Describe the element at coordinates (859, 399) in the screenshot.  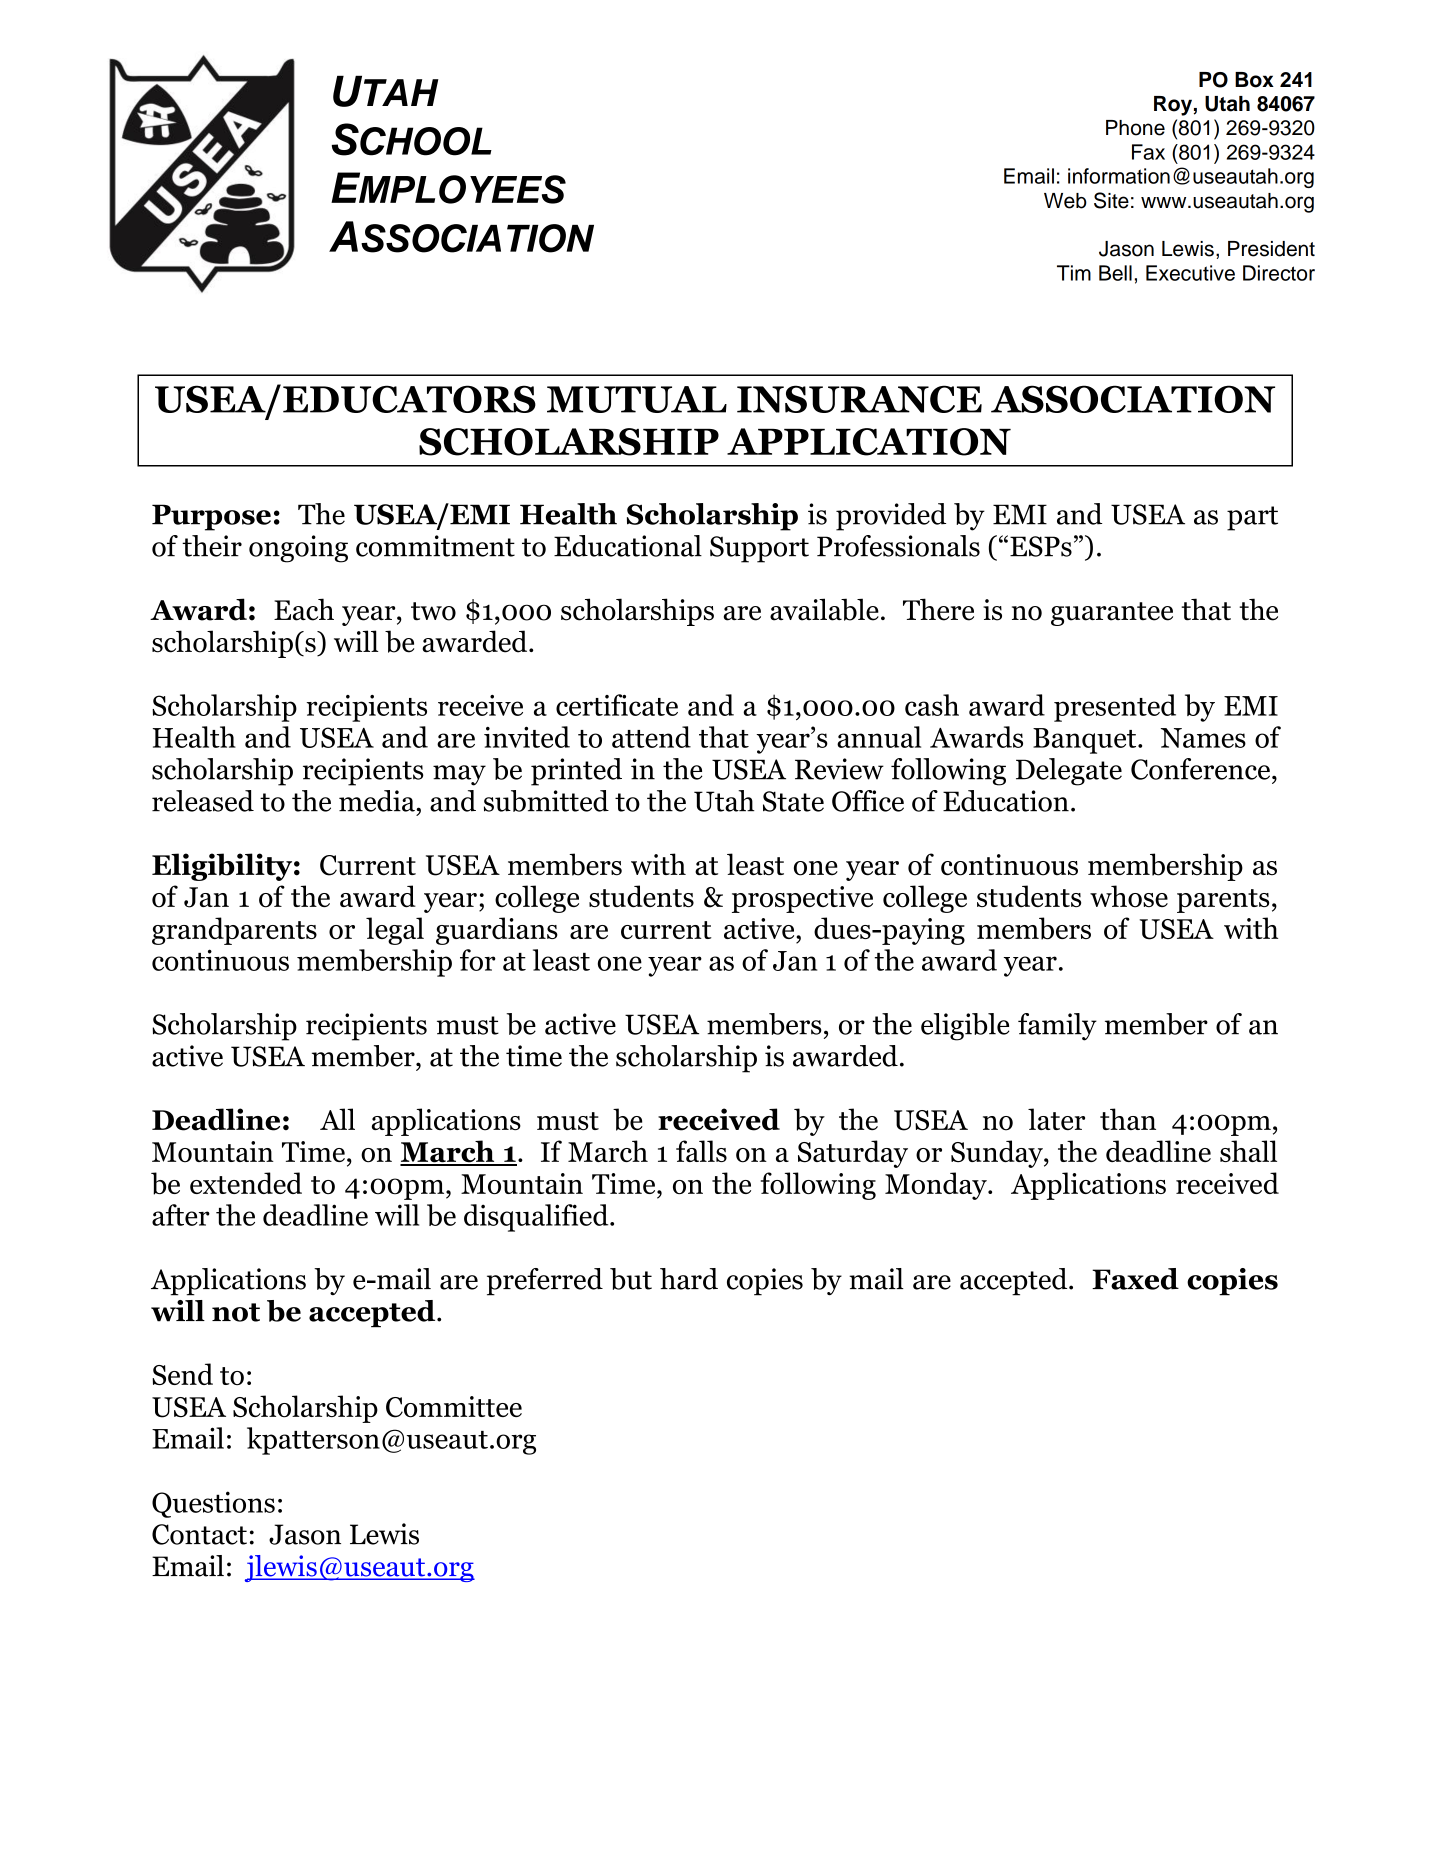
I see `INSURANCE` at that location.
